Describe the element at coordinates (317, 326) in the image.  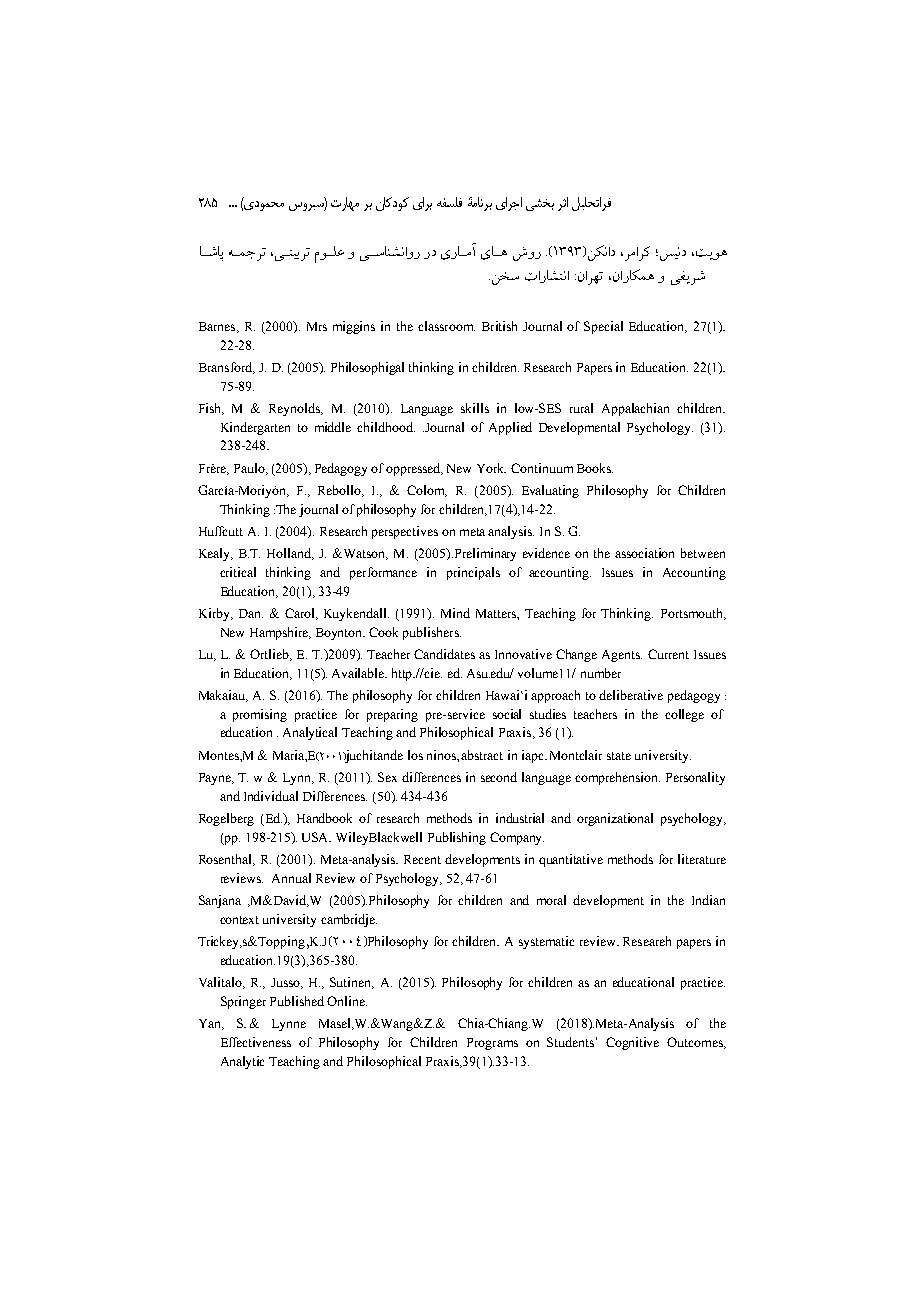
I see `Mrs` at that location.
